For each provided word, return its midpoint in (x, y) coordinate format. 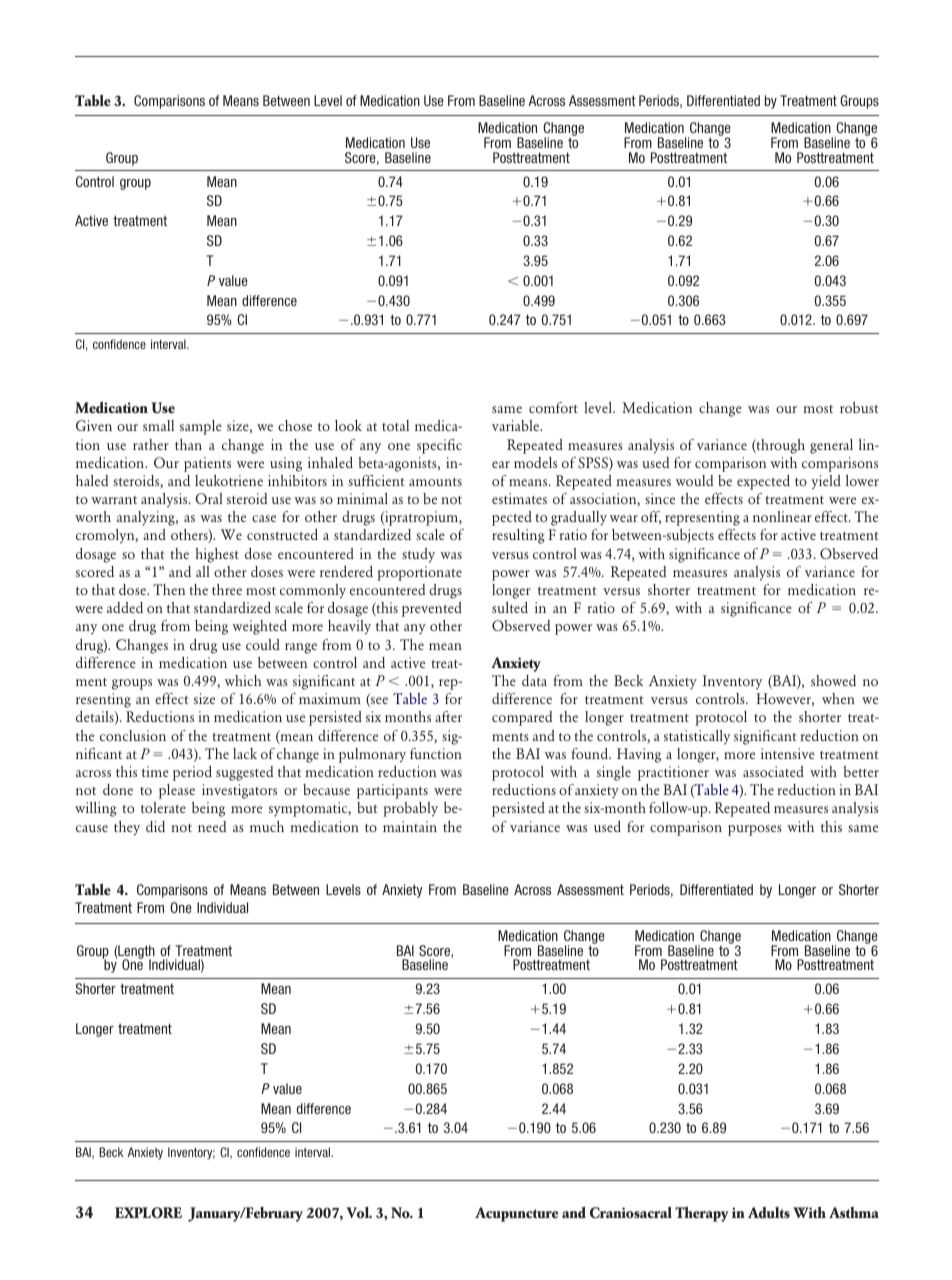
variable (517, 425)
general (831, 446)
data (534, 680)
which (243, 680)
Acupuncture (516, 1214)
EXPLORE (148, 1212)
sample (201, 427)
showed (833, 680)
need (212, 826)
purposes (755, 830)
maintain (410, 826)
